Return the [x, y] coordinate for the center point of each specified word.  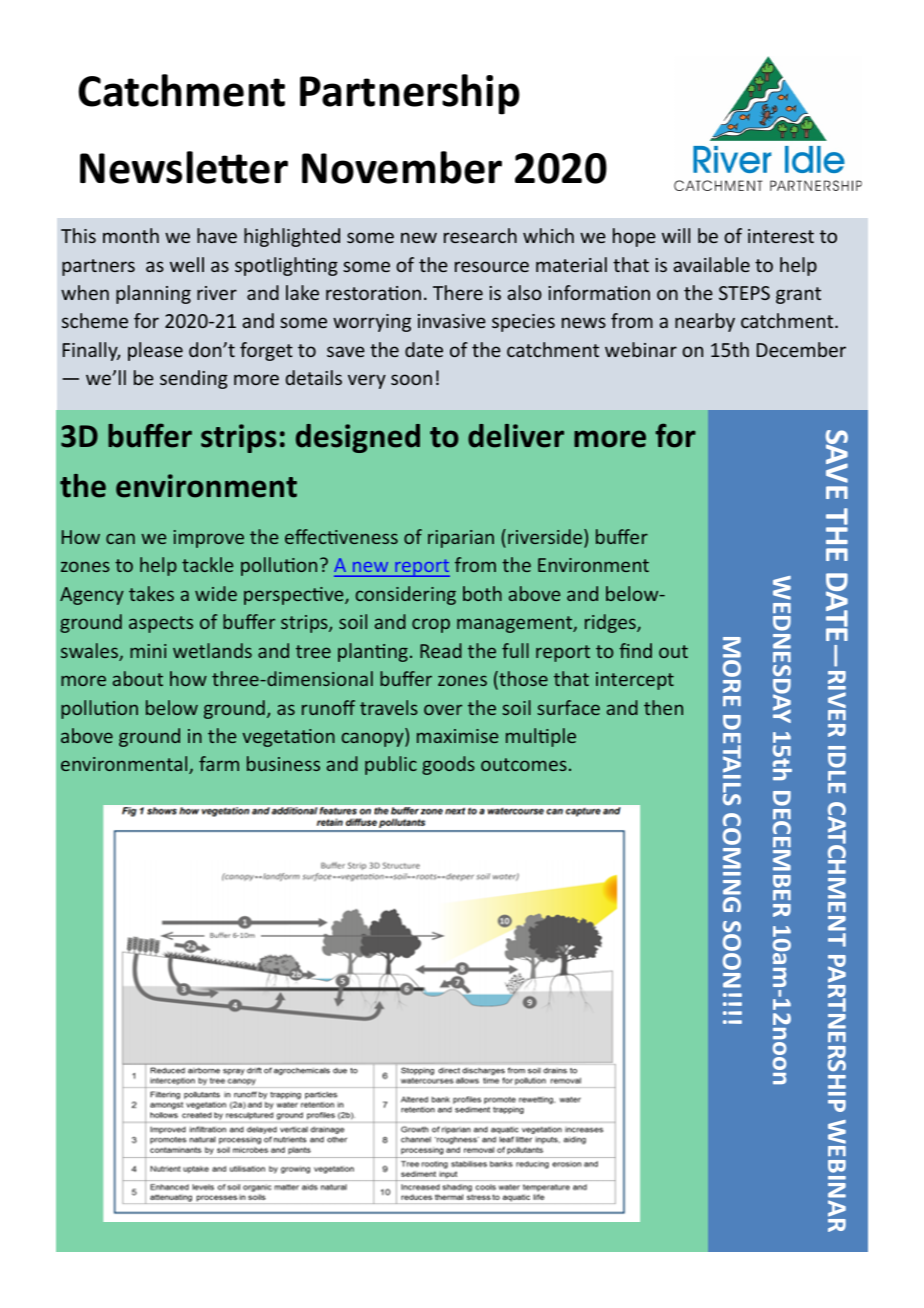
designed [358, 438]
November [402, 167]
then [663, 707]
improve [209, 539]
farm [219, 763]
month [131, 235]
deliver [516, 436]
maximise [457, 736]
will [676, 235]
